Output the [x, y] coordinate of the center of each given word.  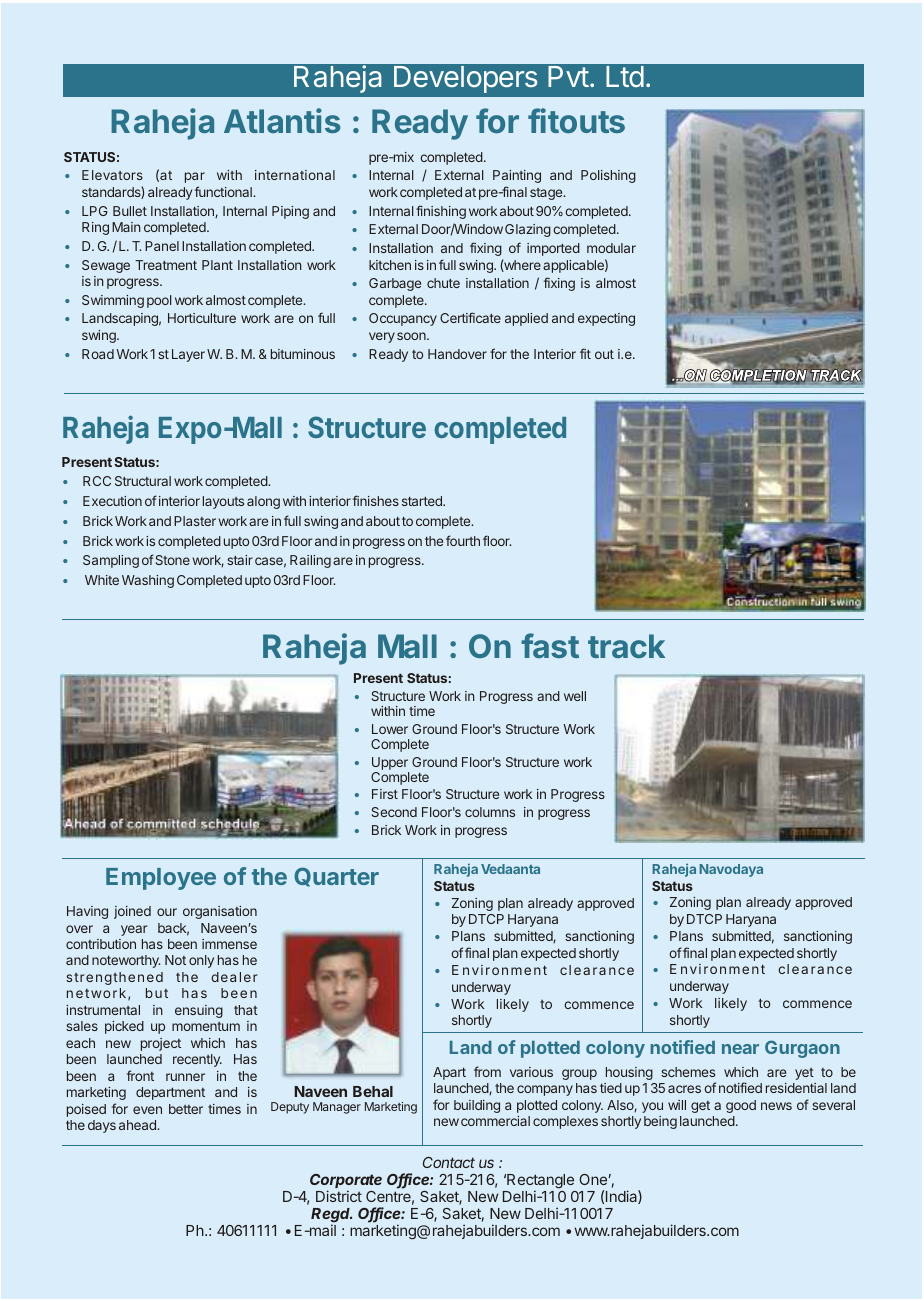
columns [490, 812]
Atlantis [282, 120]
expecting [606, 319]
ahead [138, 1125]
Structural [143, 481]
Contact [449, 1162]
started [423, 501]
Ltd [625, 76]
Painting [517, 176]
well [575, 696]
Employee [161, 879]
